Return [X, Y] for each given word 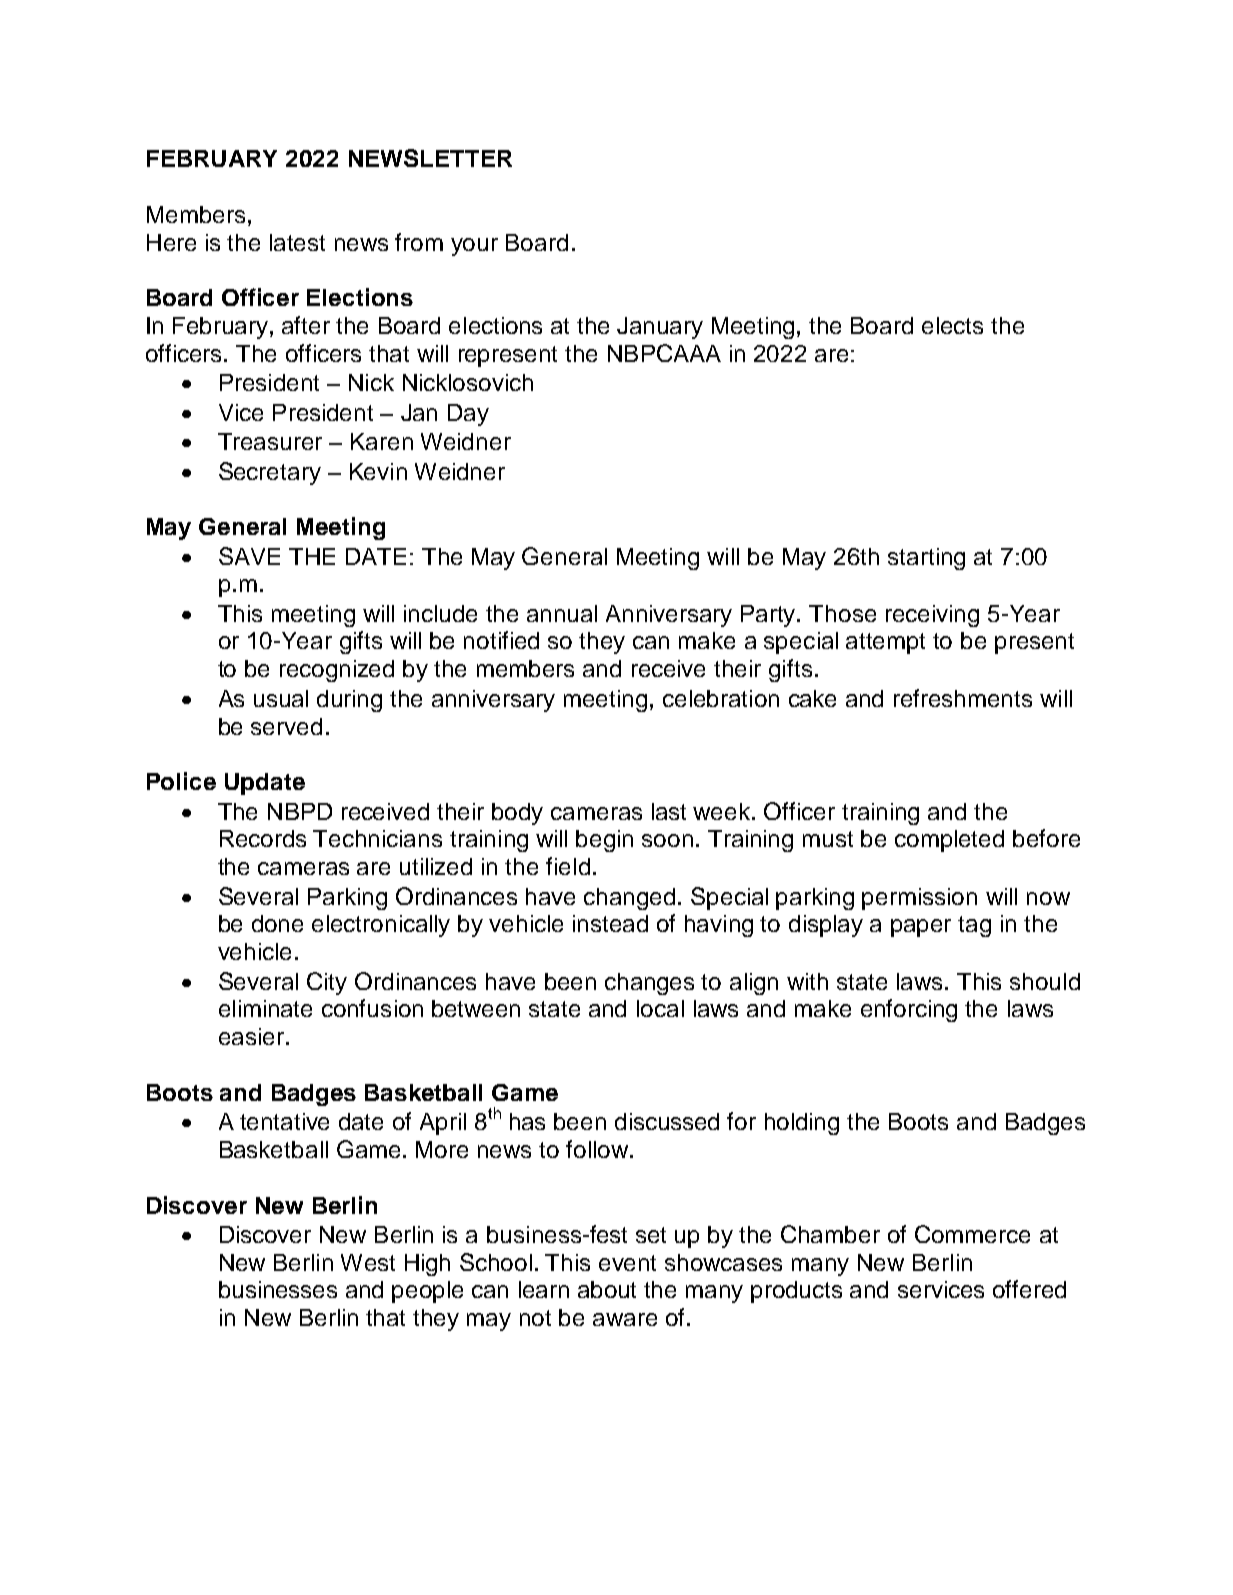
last [669, 811]
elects [952, 325]
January [660, 328]
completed [949, 841]
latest [297, 242]
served [286, 726]
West [368, 1262]
